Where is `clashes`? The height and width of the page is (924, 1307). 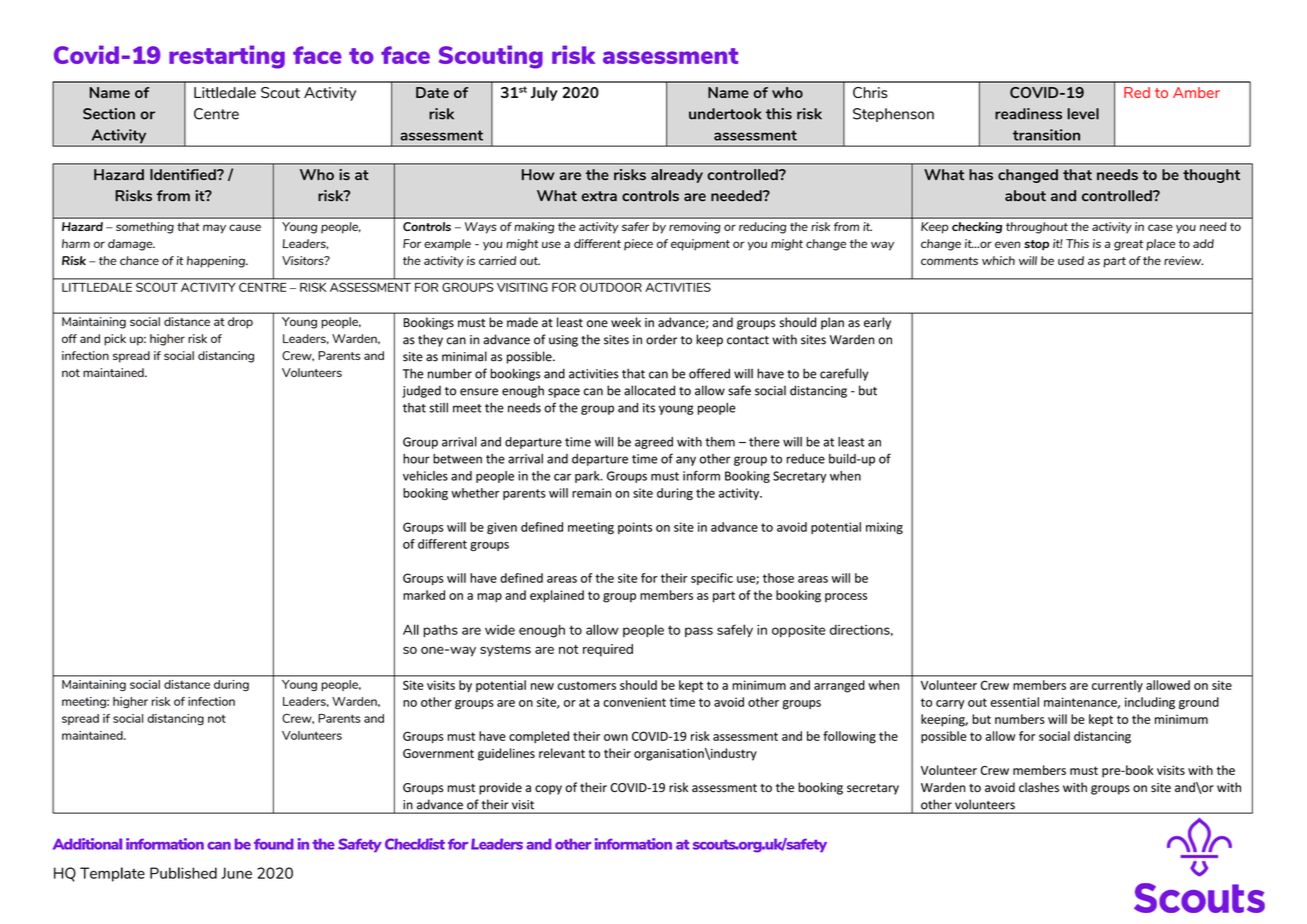 clashes is located at coordinates (1039, 787).
